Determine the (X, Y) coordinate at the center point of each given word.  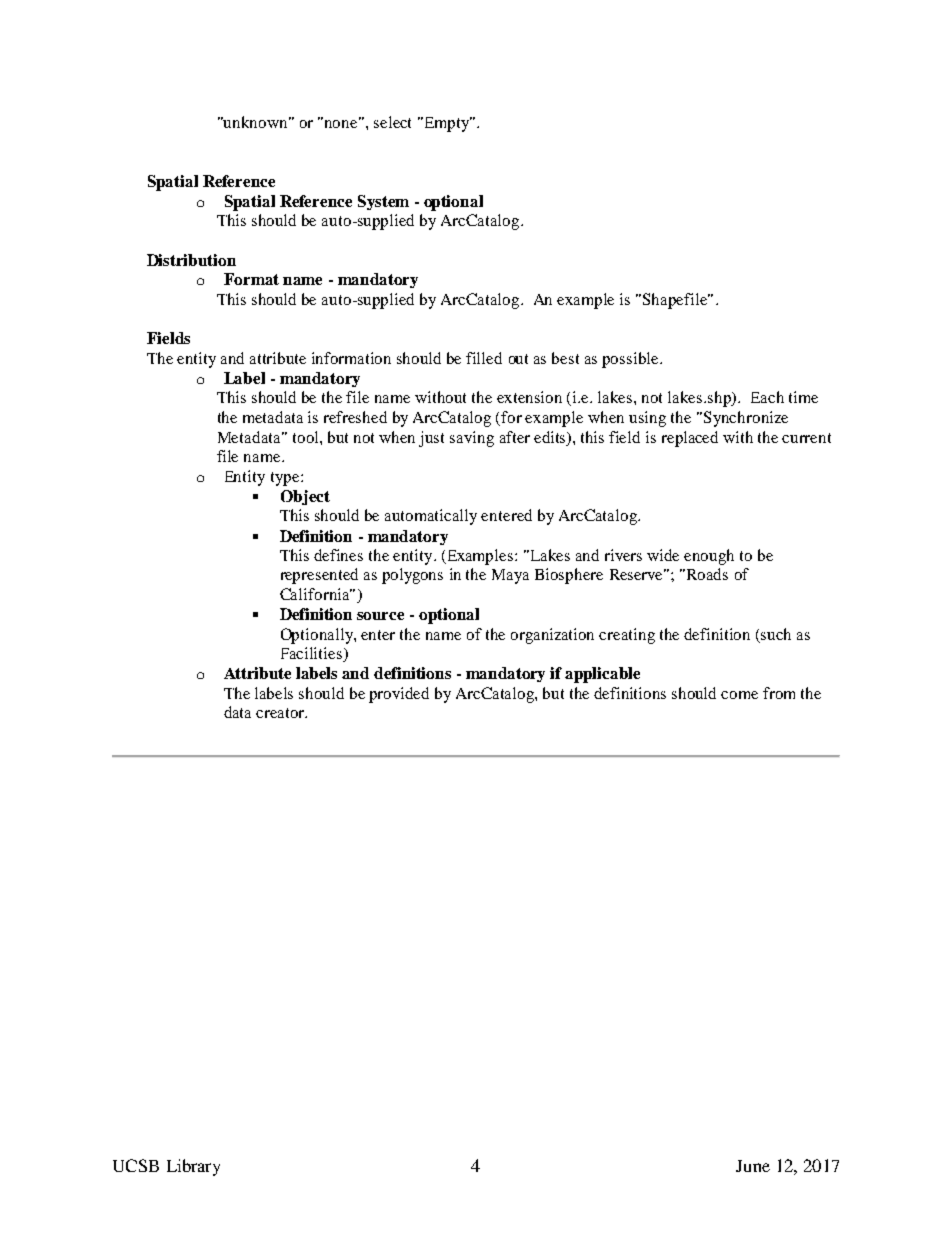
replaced (690, 439)
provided (399, 695)
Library (193, 1167)
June (753, 1166)
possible (631, 360)
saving (472, 439)
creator (281, 713)
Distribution (191, 260)
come (739, 695)
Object (305, 497)
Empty (446, 124)
